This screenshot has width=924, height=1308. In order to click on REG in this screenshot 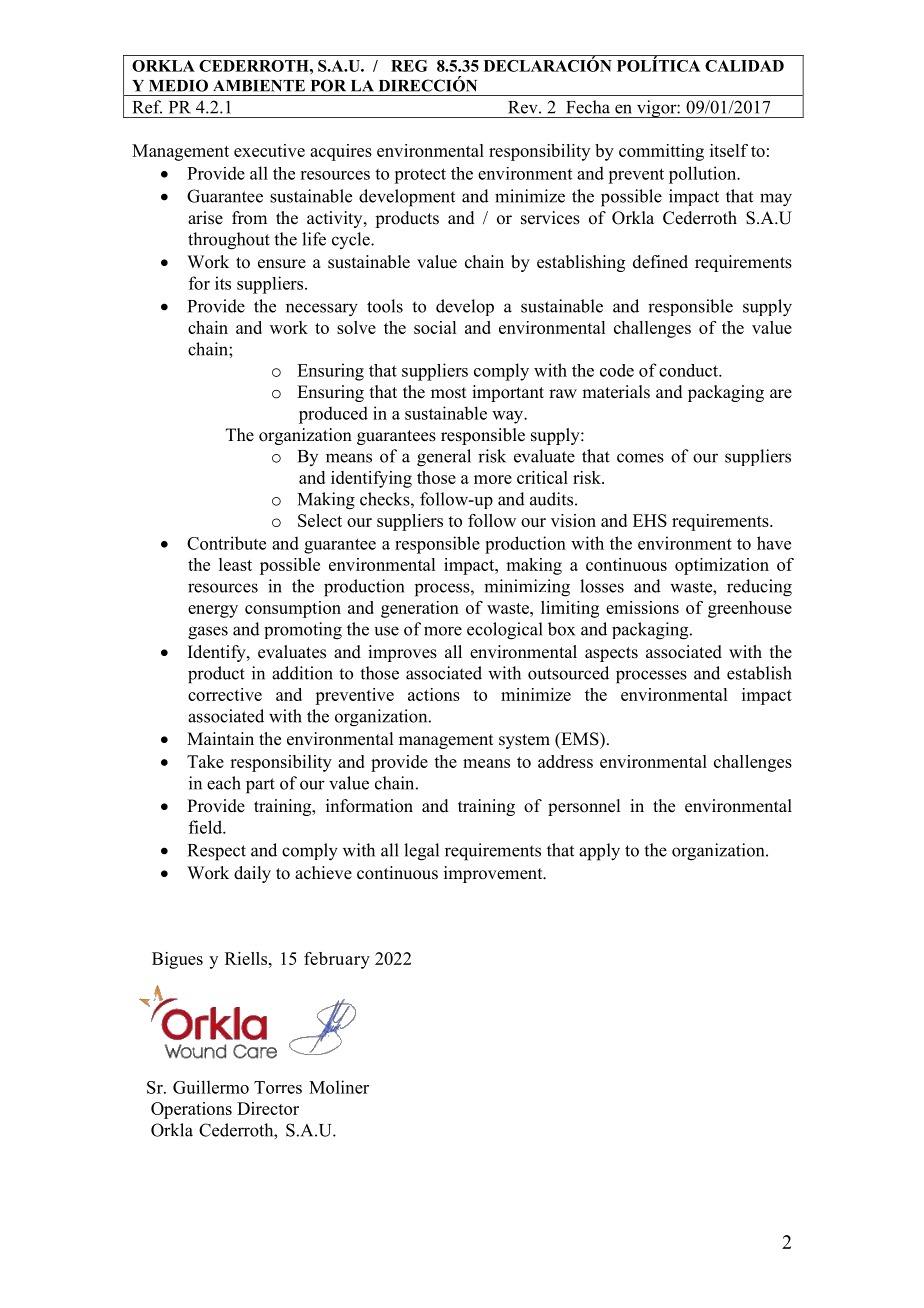, I will do `click(409, 66)`.
